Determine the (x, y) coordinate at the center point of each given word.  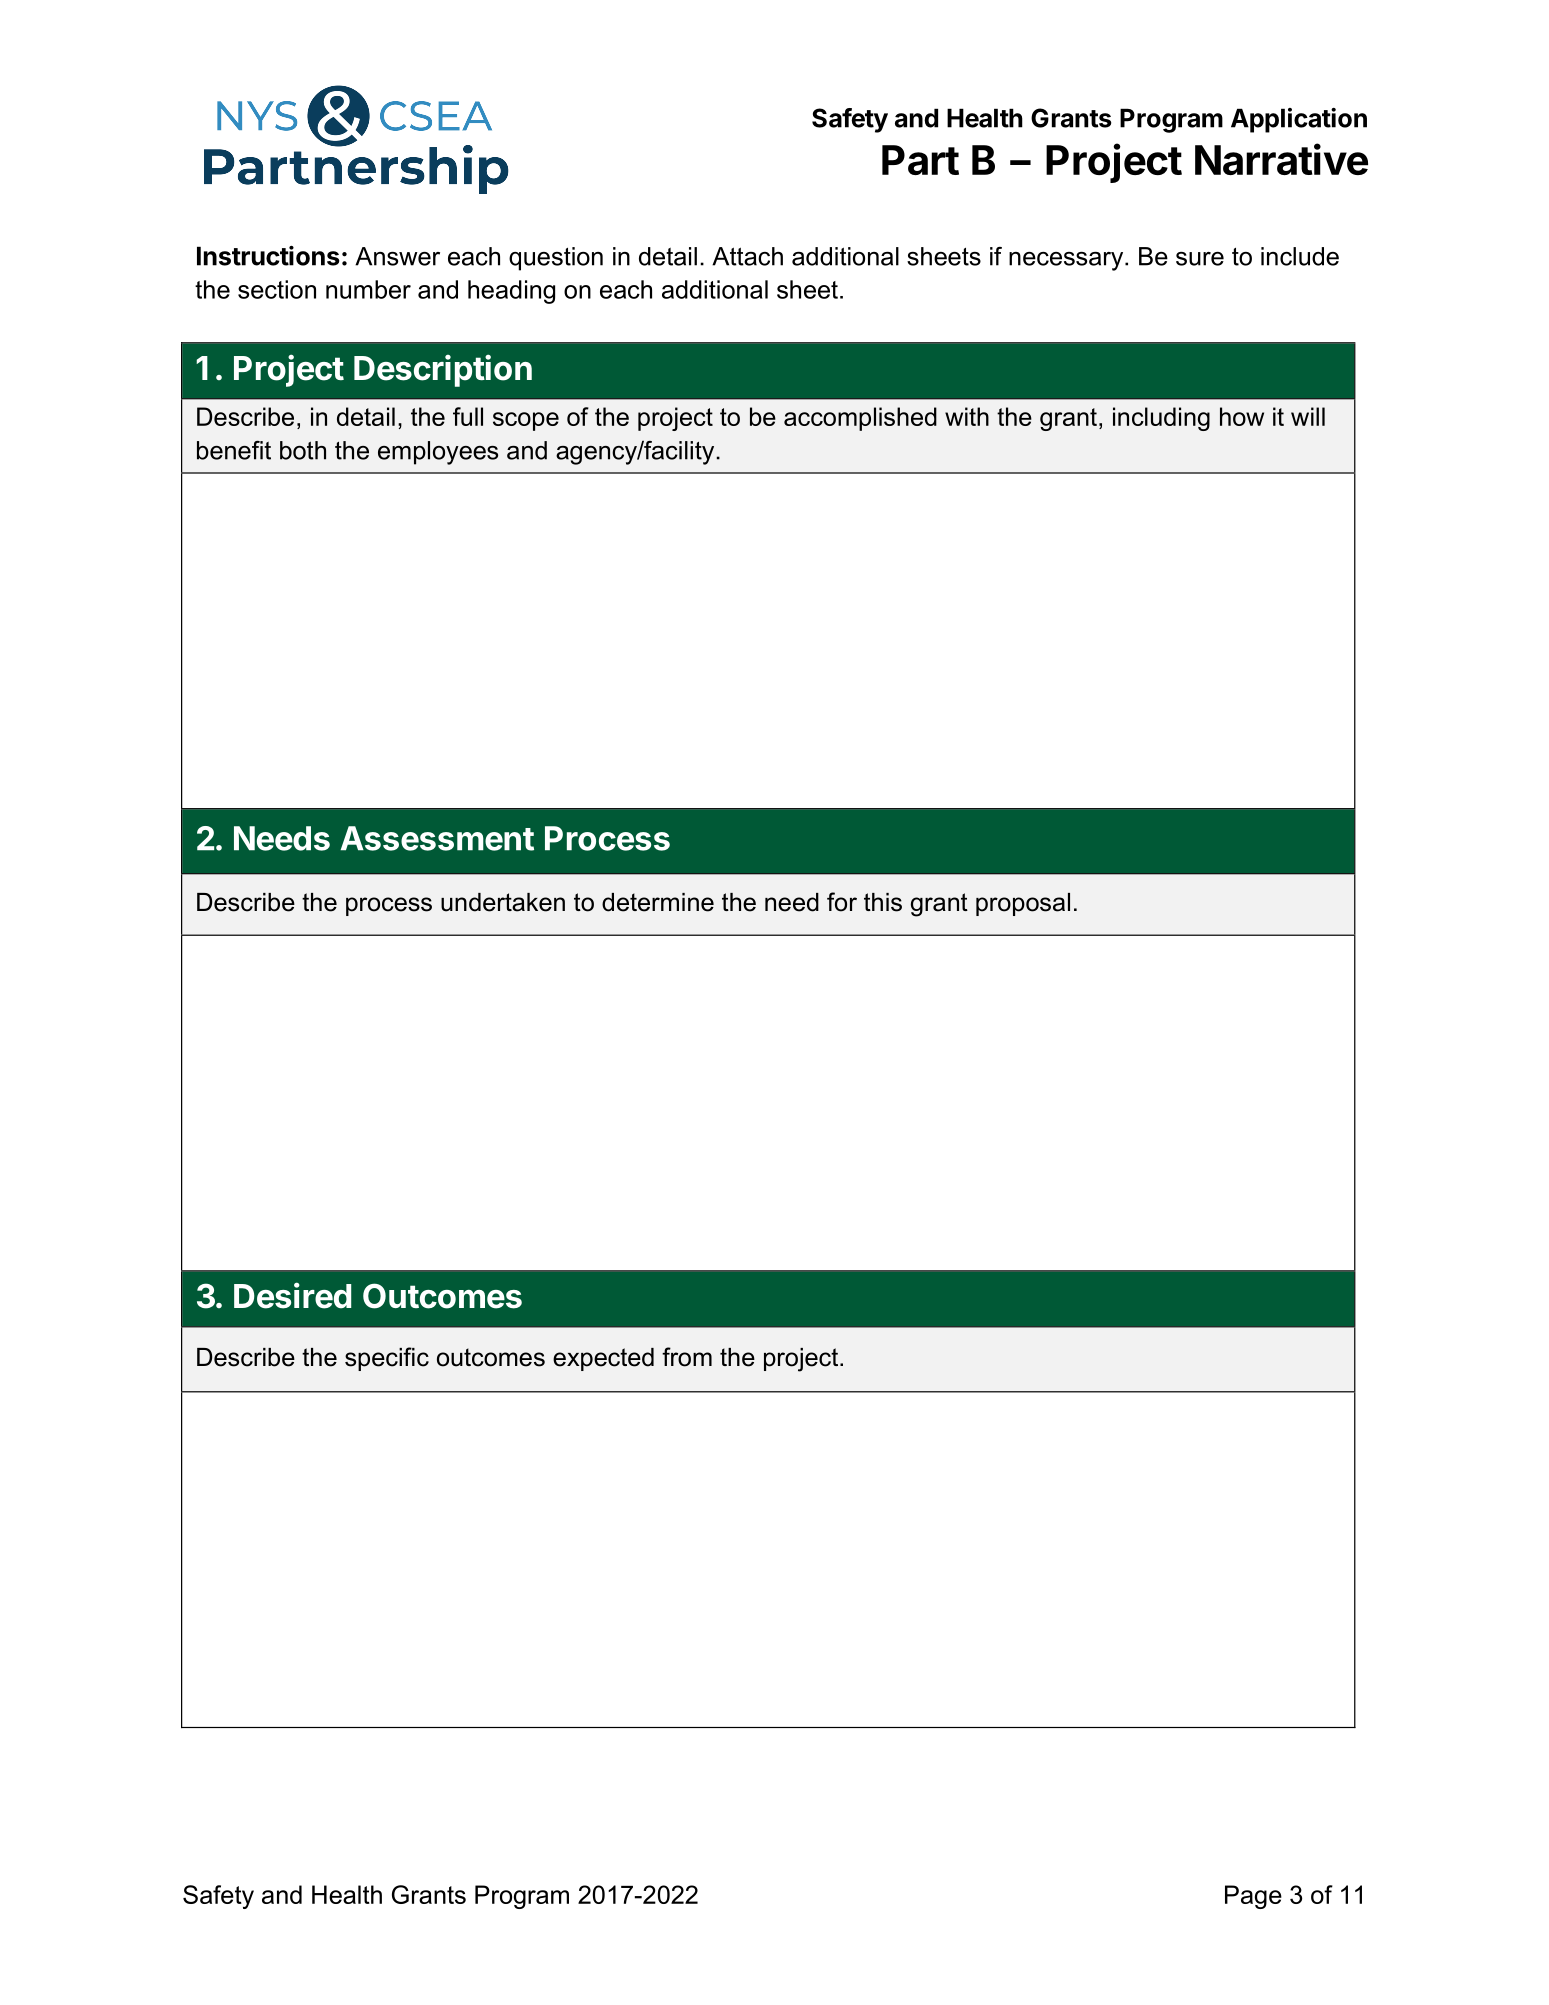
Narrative (1281, 159)
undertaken (503, 902)
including (1161, 419)
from (687, 1357)
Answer (397, 256)
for (842, 902)
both (303, 450)
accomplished (860, 419)
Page (1253, 1897)
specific (387, 1359)
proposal (1023, 904)
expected (603, 1359)
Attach (747, 256)
